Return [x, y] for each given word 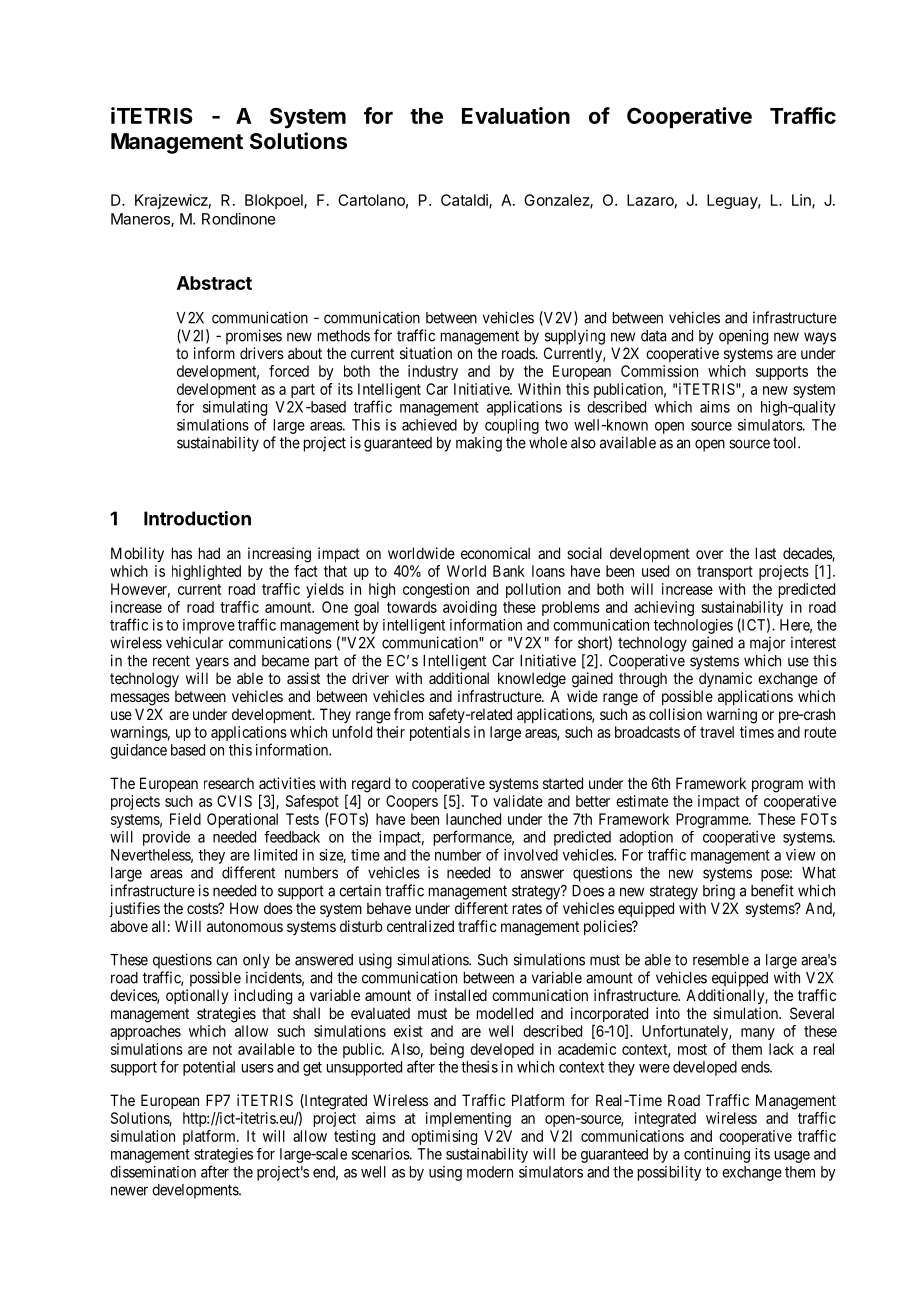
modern [490, 1172]
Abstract [214, 283]
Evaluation [516, 115]
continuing [717, 1155]
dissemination [153, 1172]
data [653, 336]
